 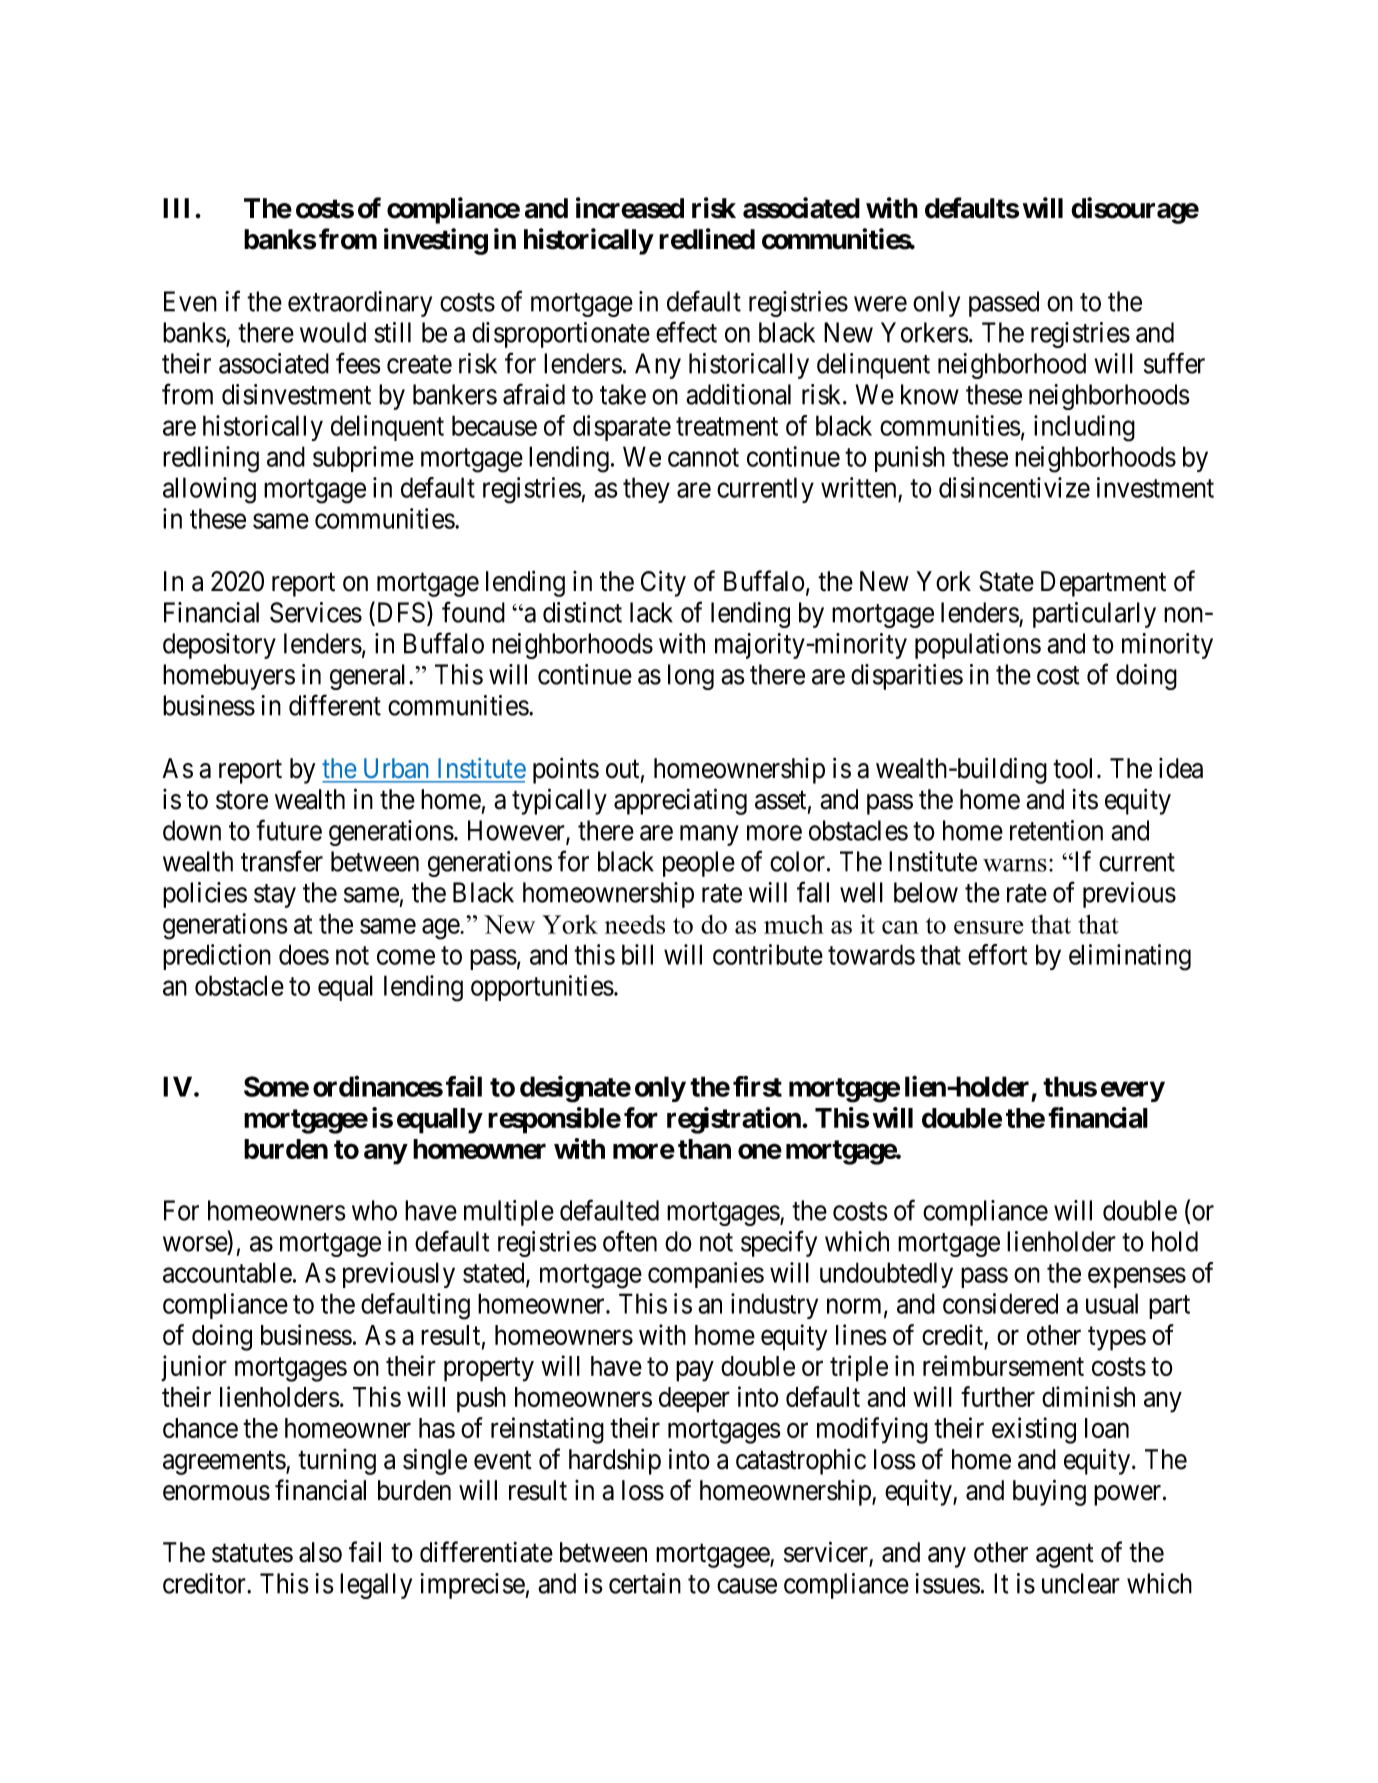 What do you see at coordinates (374, 1210) in the screenshot?
I see `who` at bounding box center [374, 1210].
